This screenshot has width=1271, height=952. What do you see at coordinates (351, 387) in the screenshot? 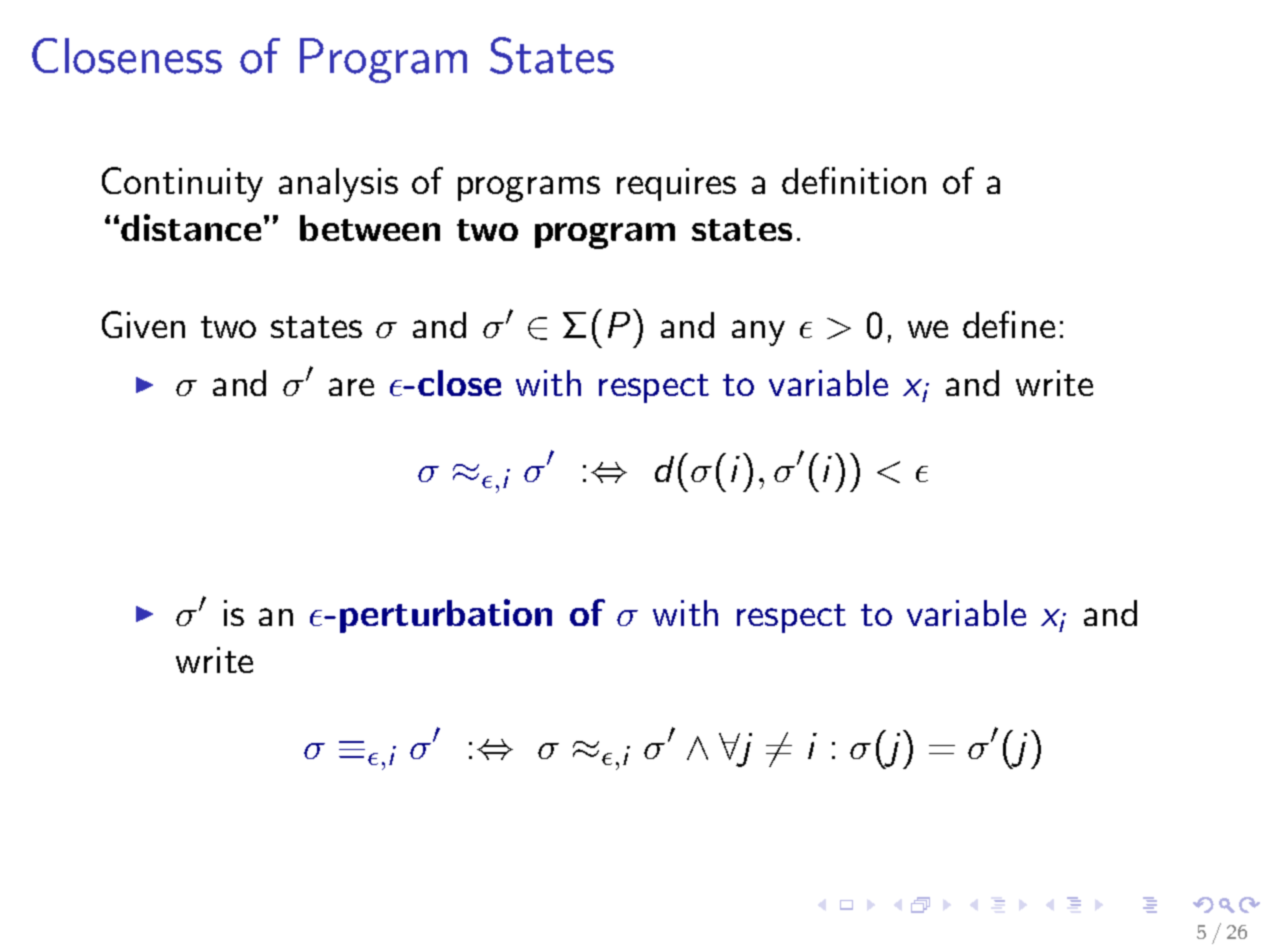
I see `are` at bounding box center [351, 387].
